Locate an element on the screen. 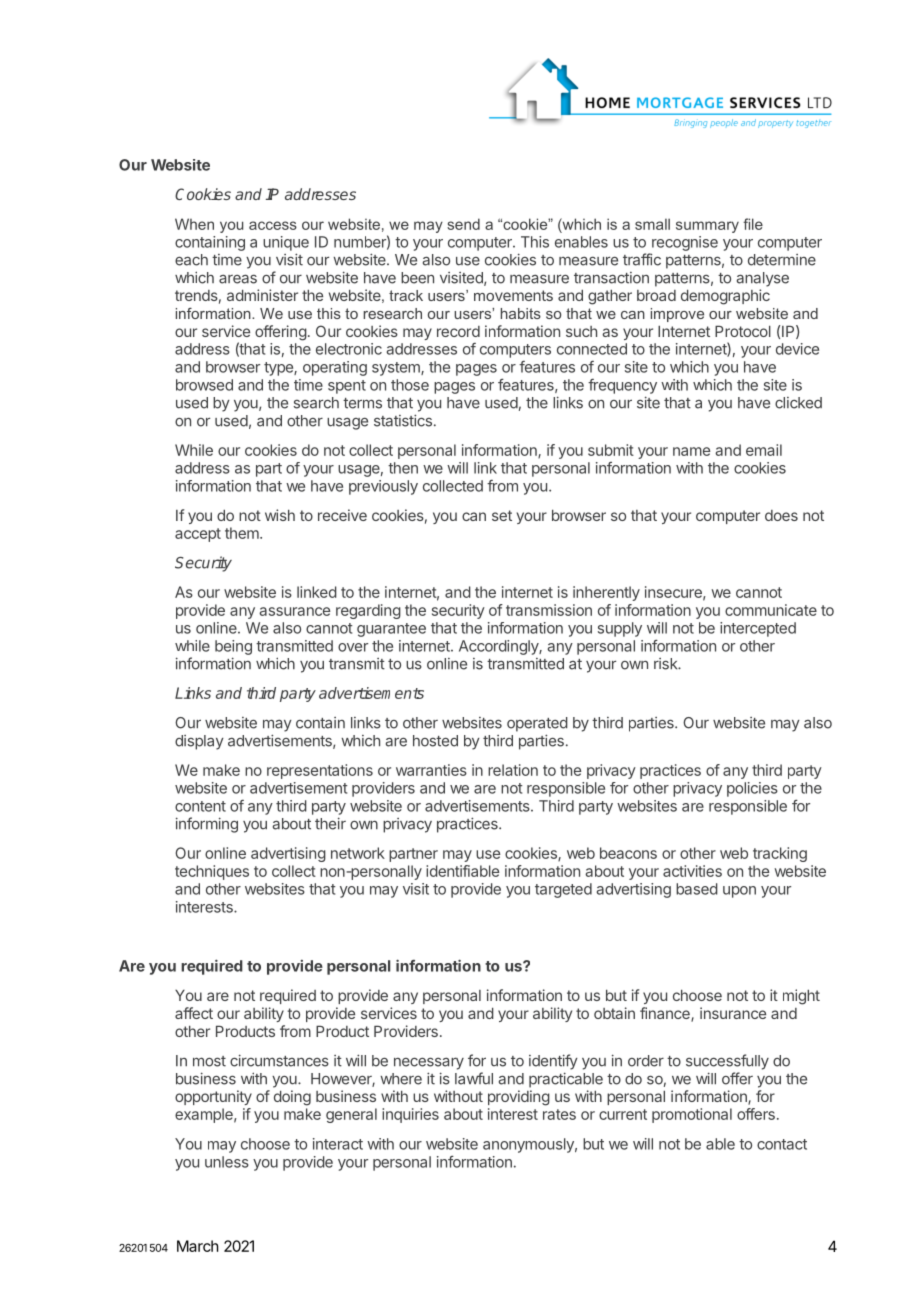  contact is located at coordinates (782, 1144).
